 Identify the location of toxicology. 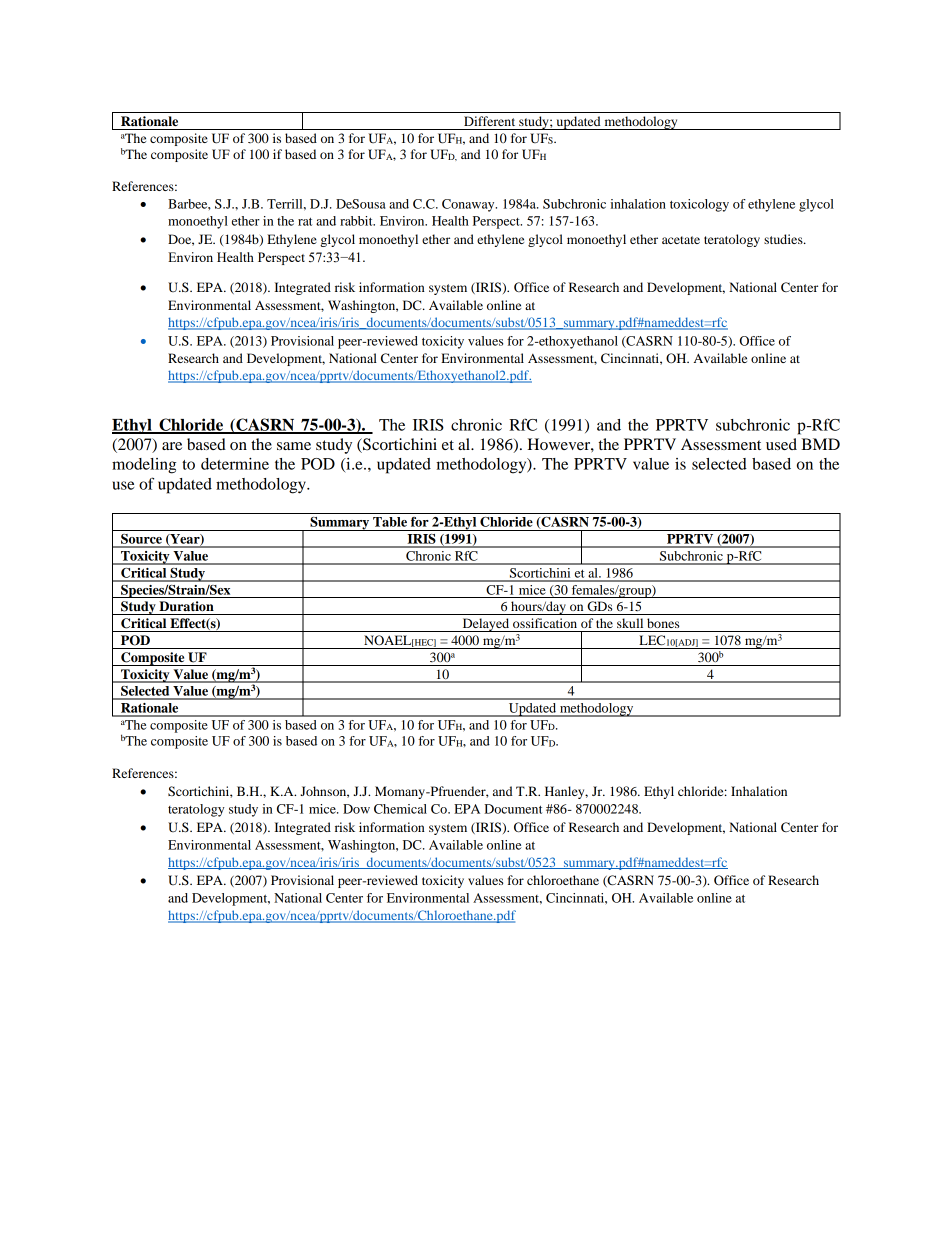
(699, 205).
